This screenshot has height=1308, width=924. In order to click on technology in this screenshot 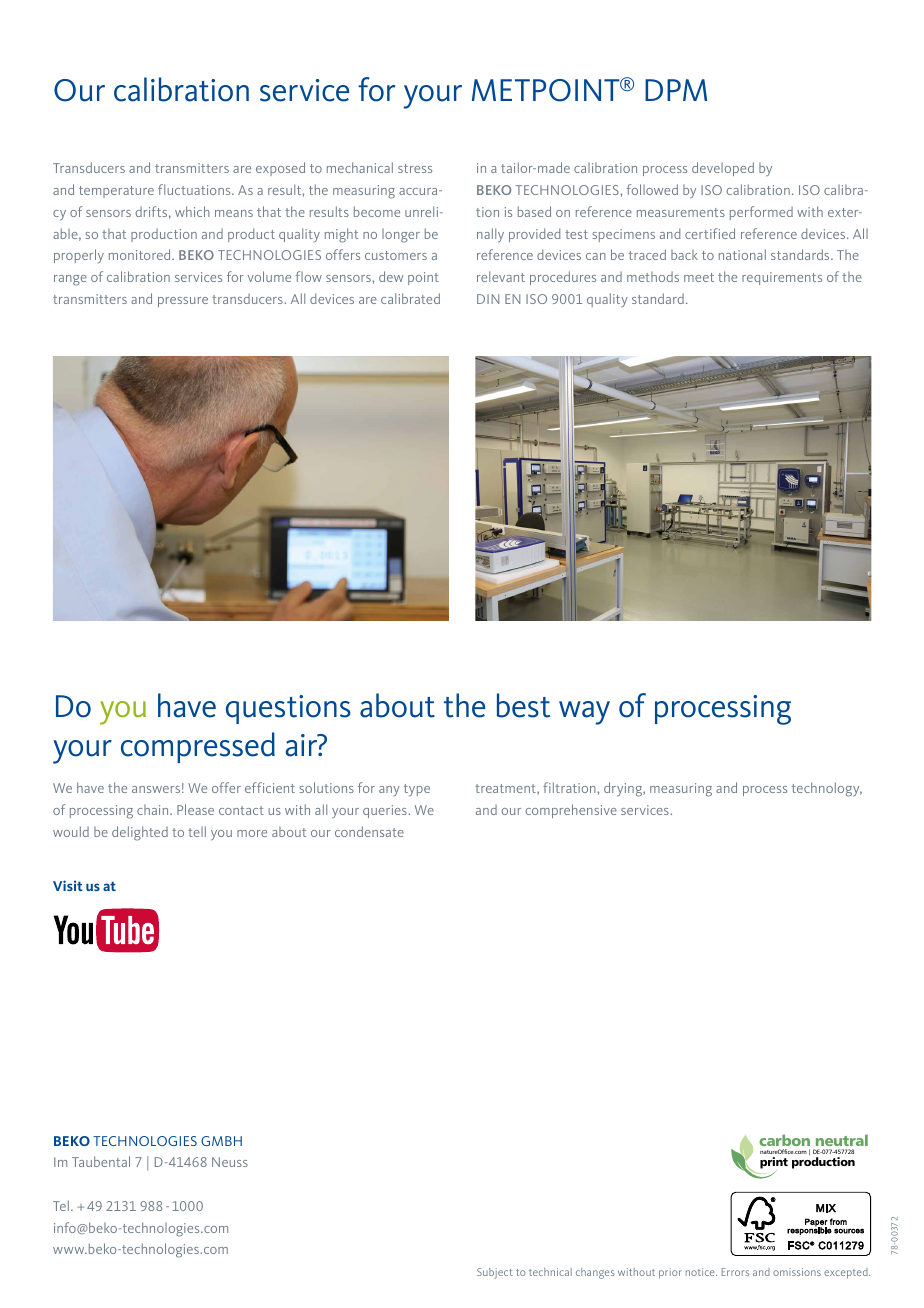, I will do `click(827, 789)`.
